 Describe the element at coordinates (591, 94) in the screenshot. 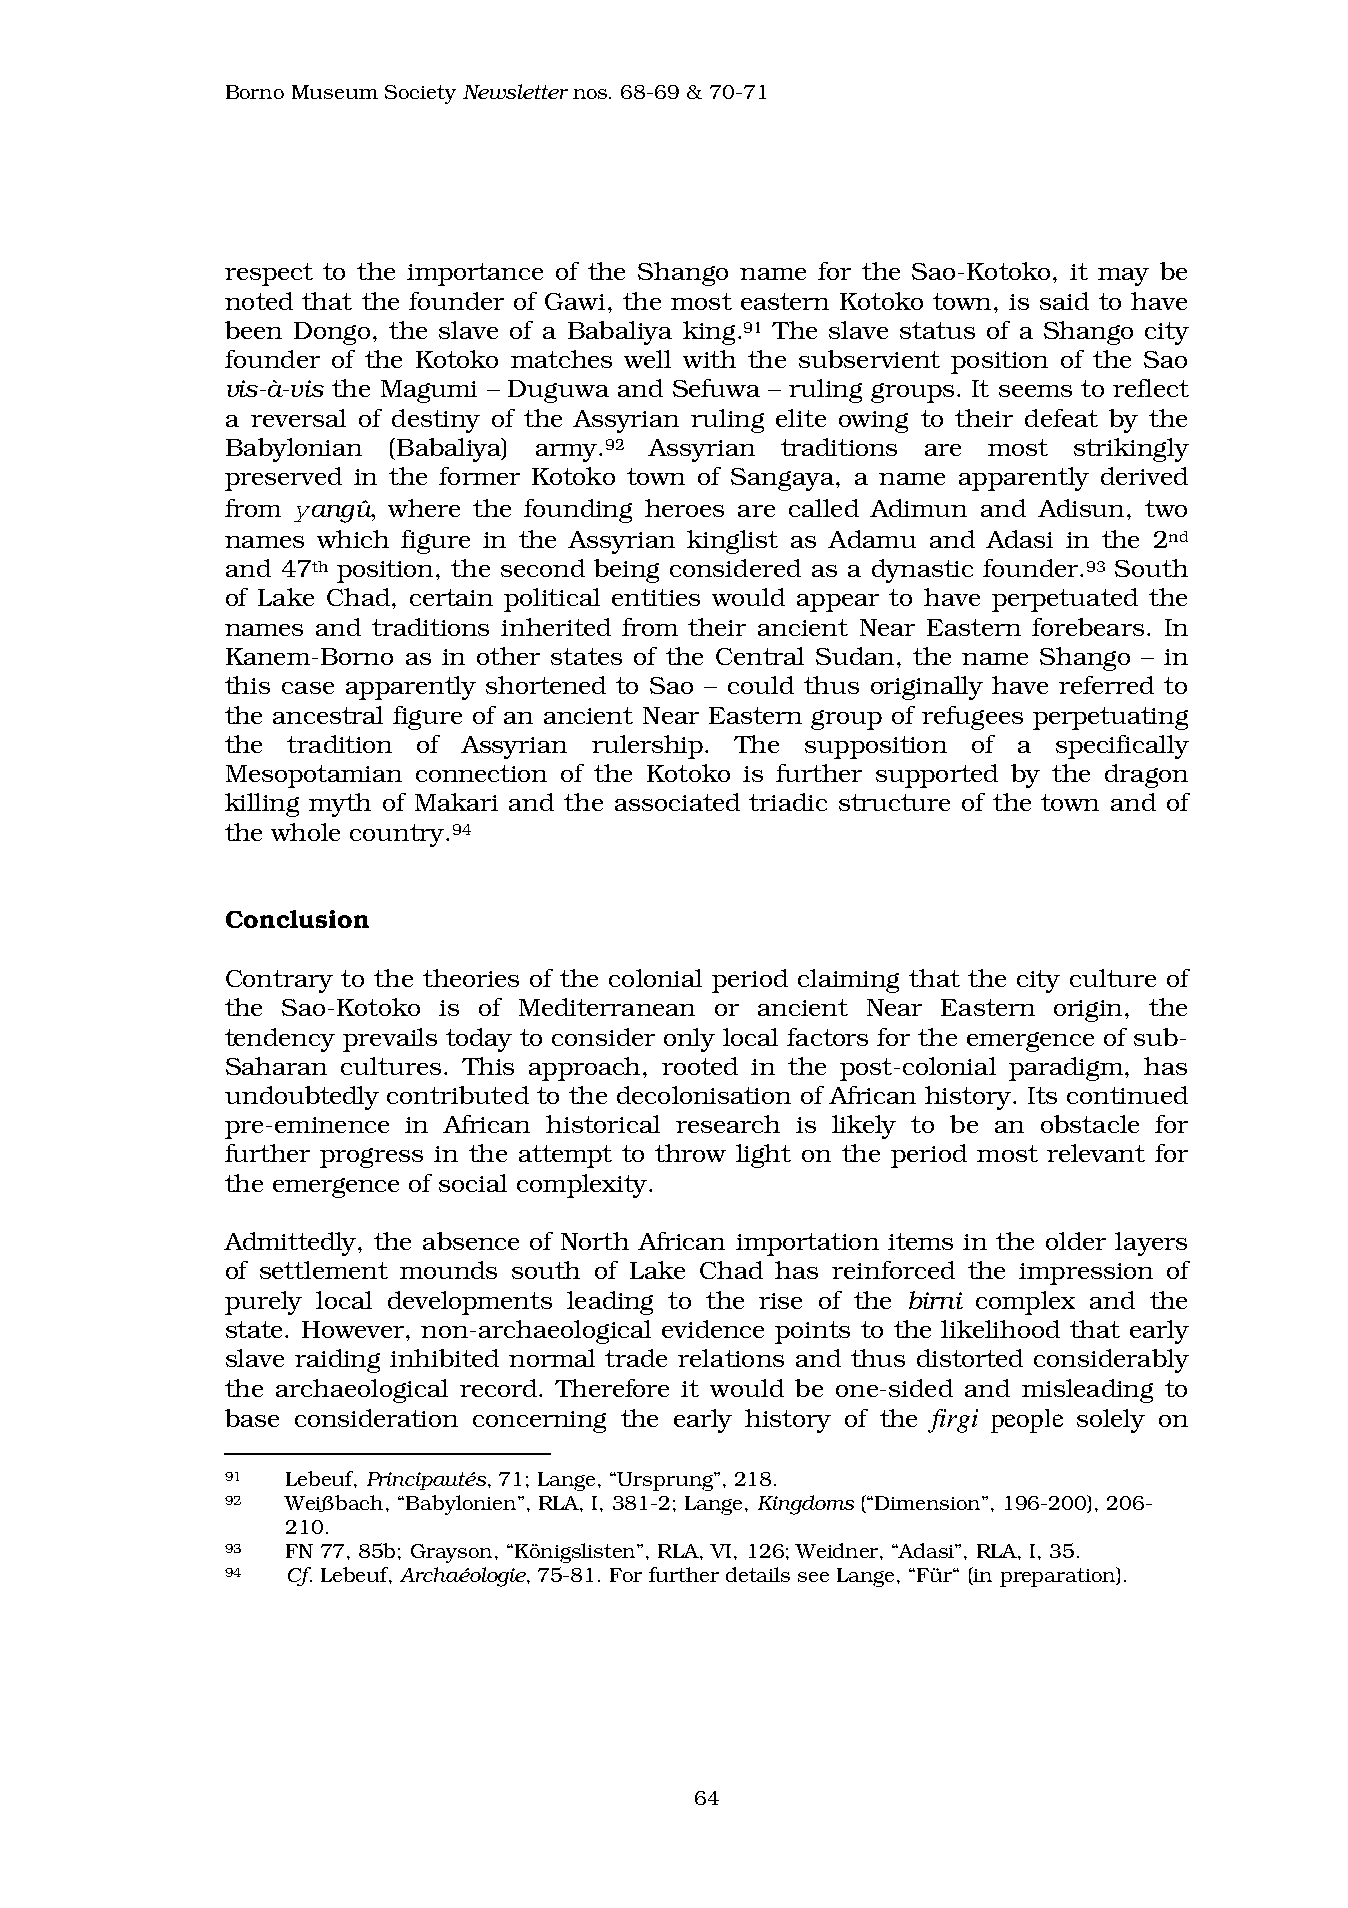

I see `nos` at that location.
